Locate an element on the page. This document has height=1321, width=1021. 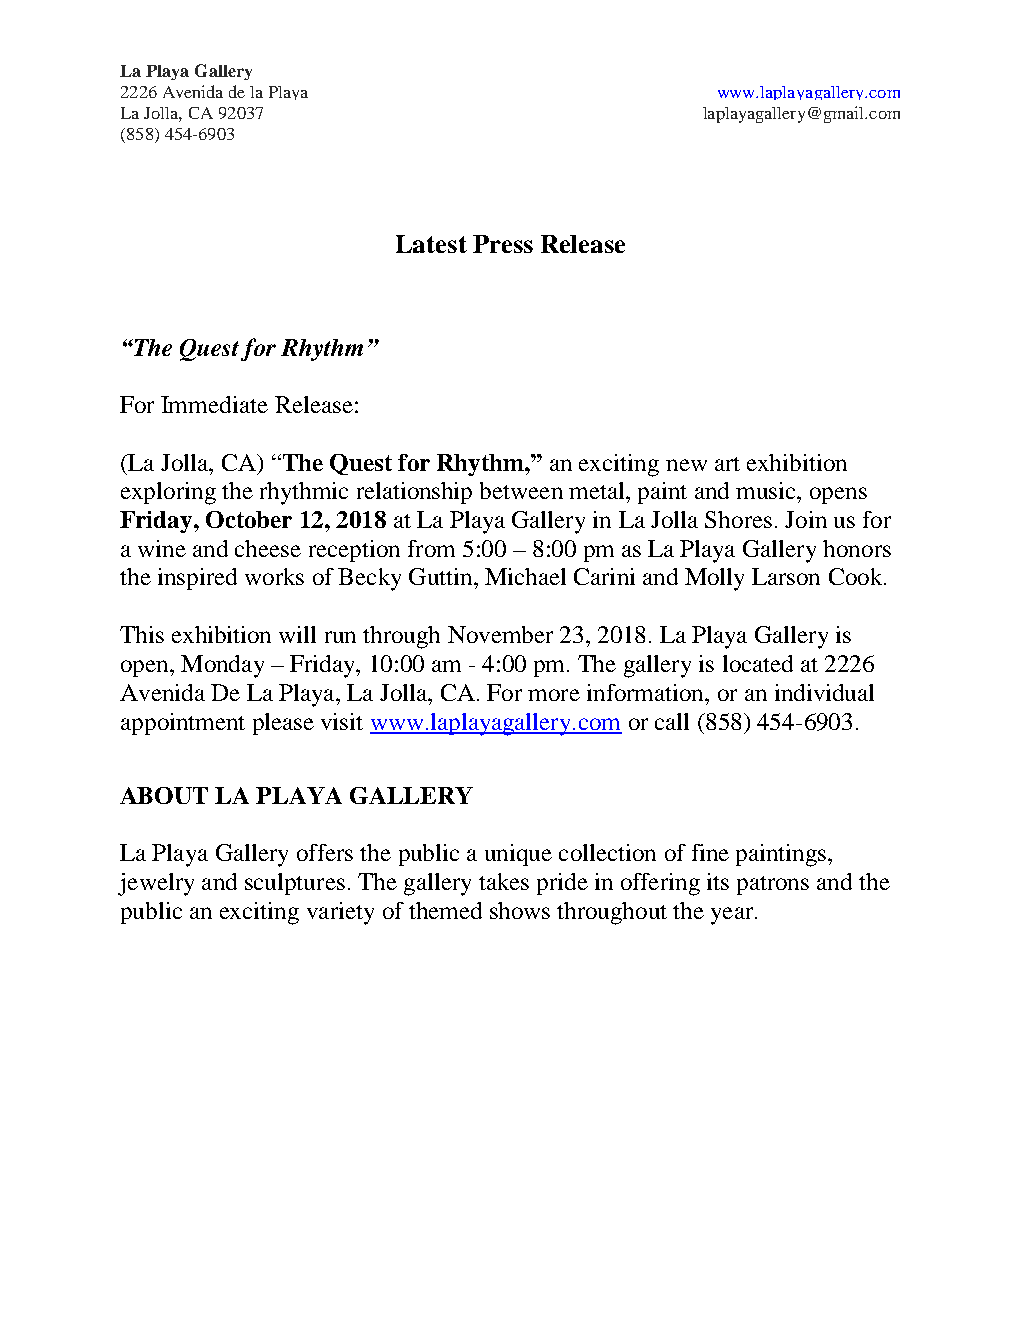
takes is located at coordinates (504, 881).
